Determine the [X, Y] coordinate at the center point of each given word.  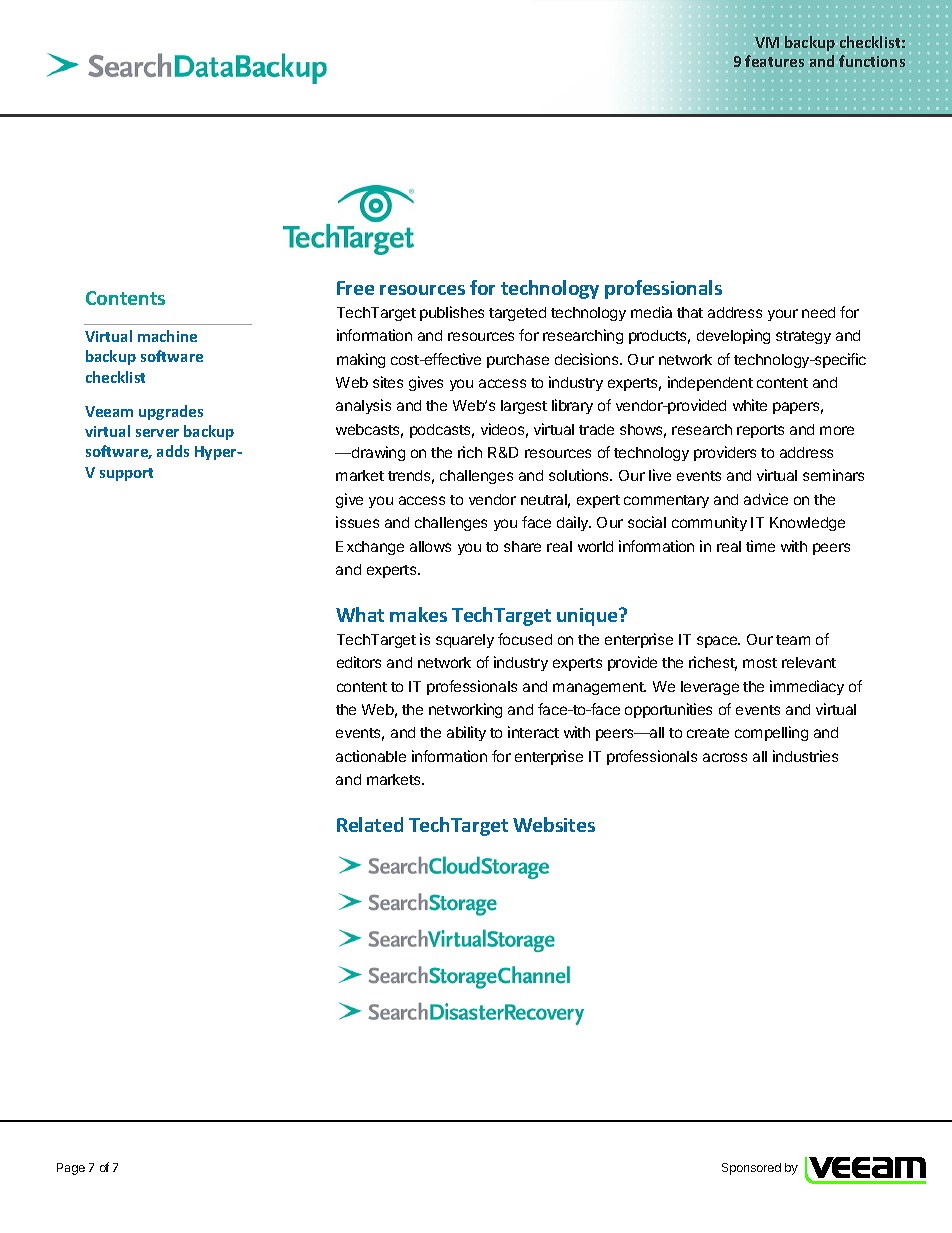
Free [355, 288]
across [725, 757]
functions [872, 61]
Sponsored [751, 1169]
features [774, 61]
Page [71, 1169]
